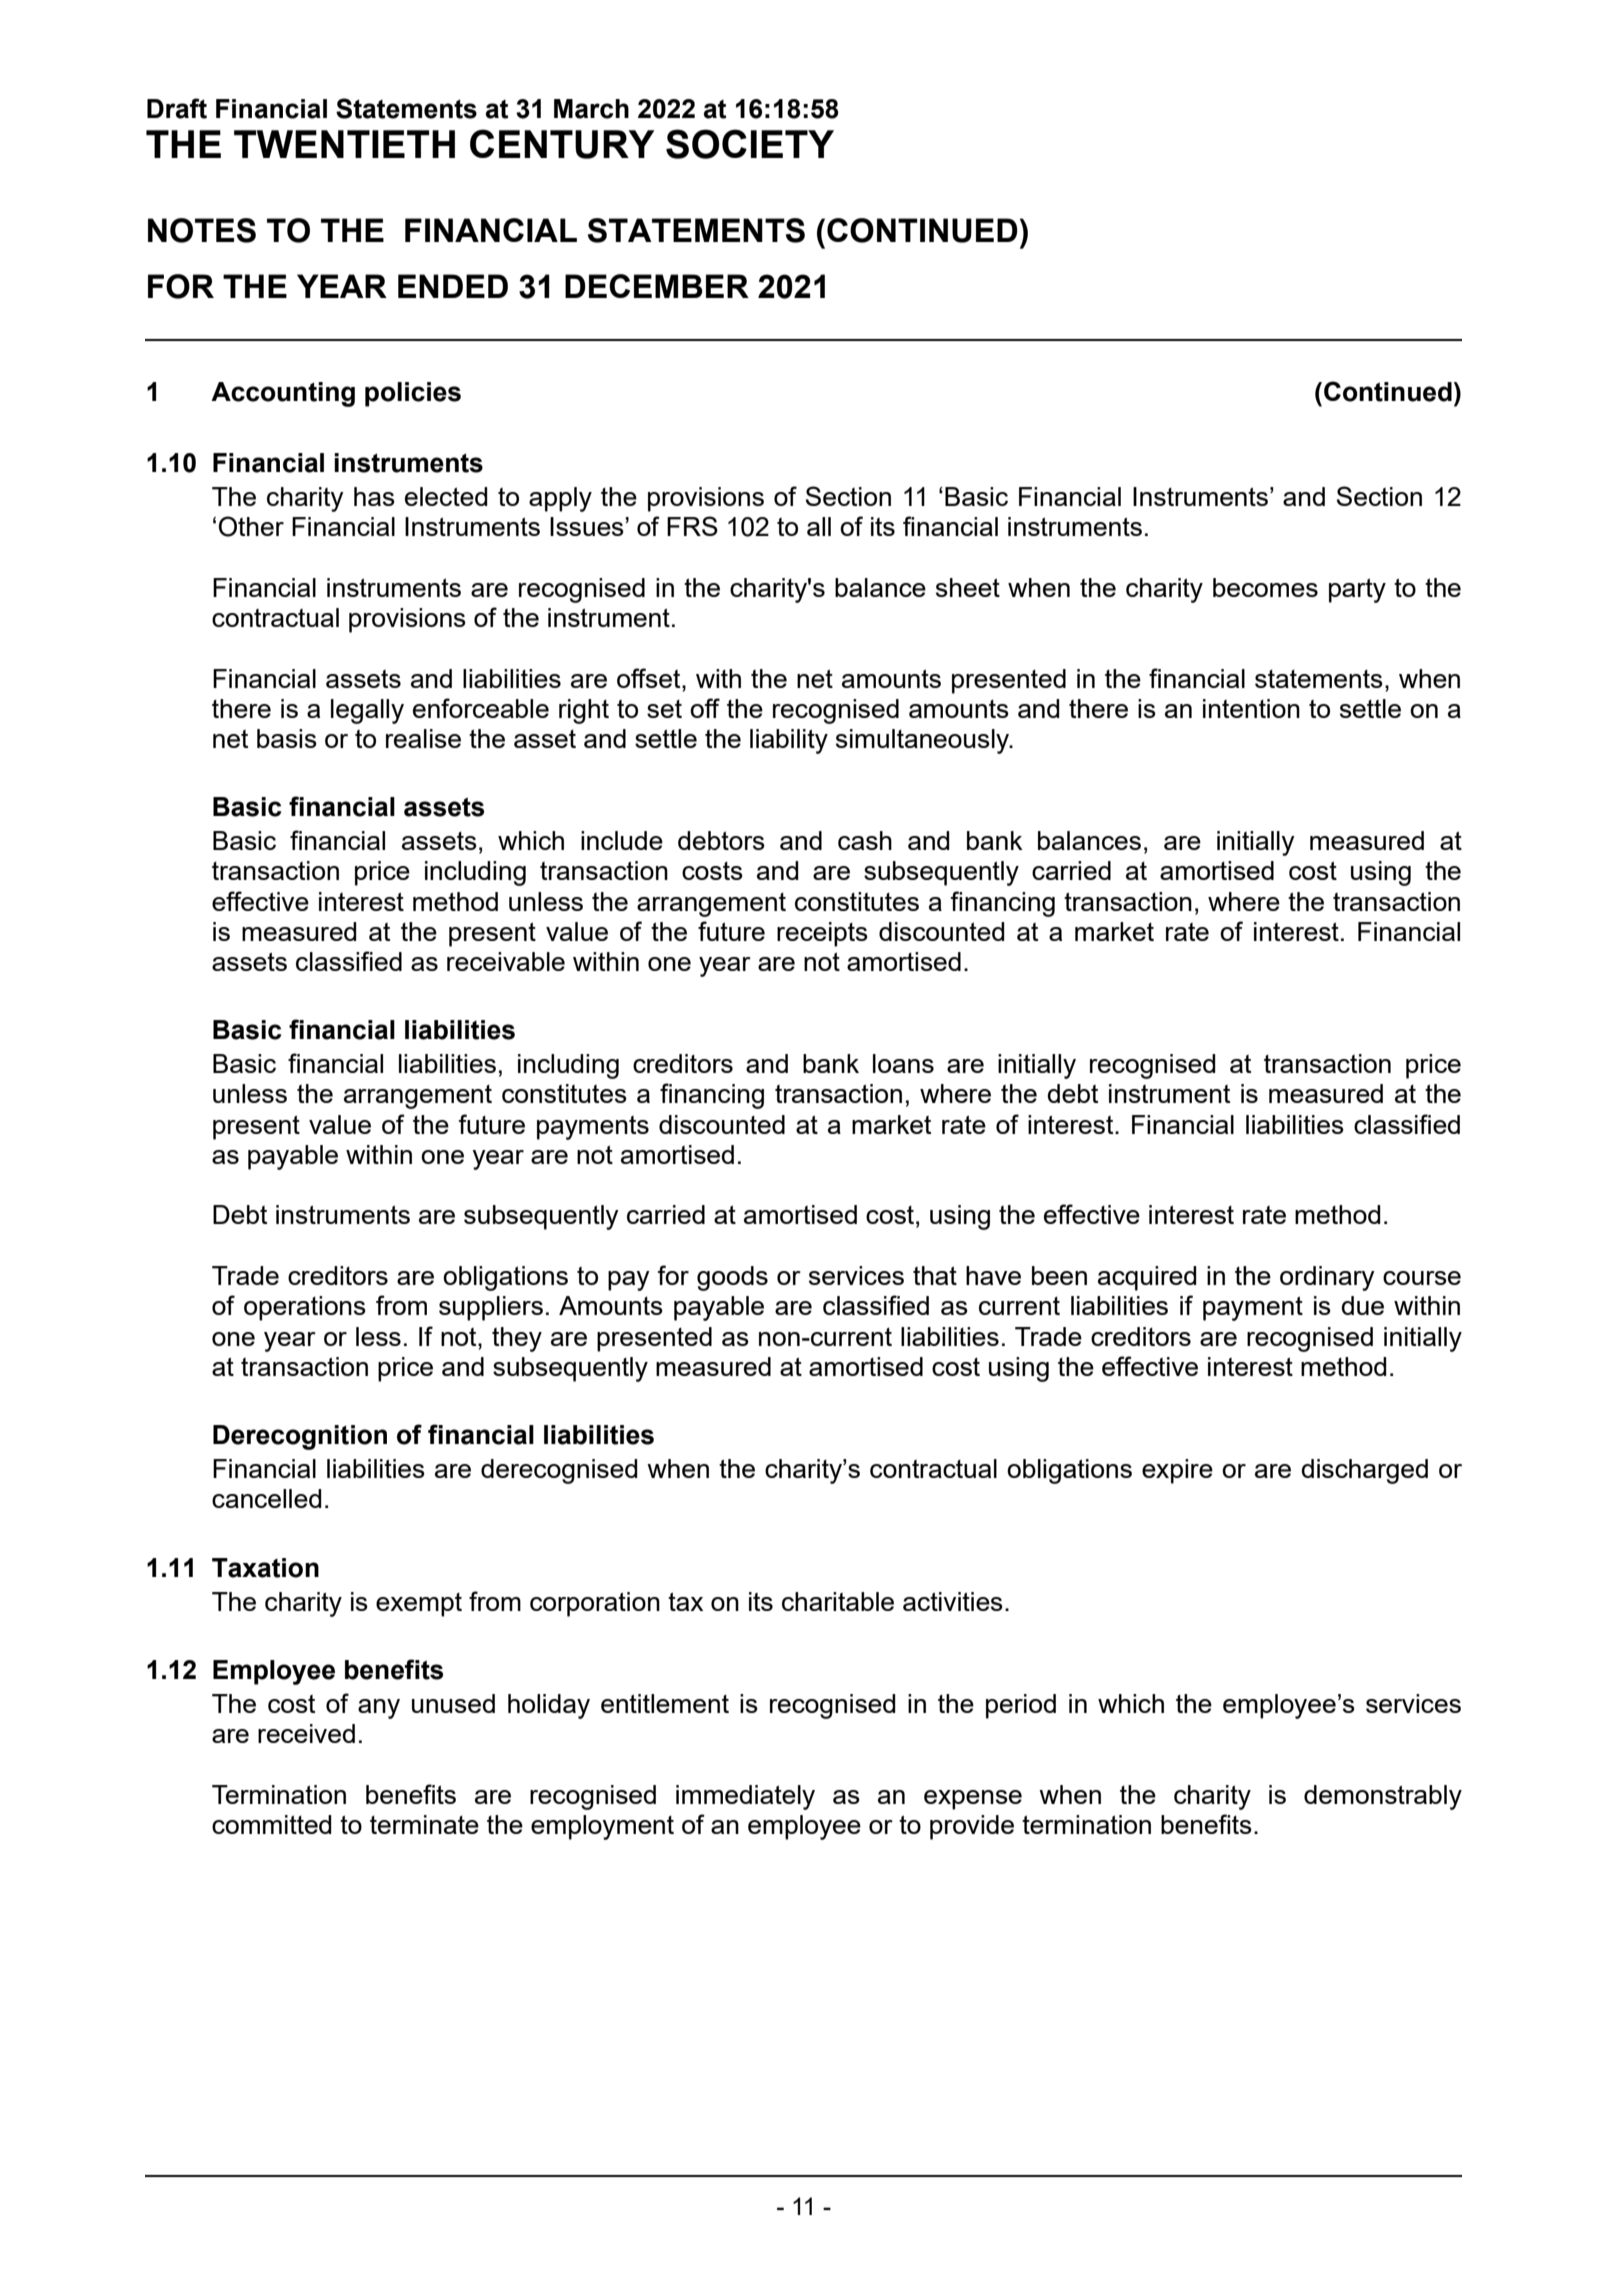  What do you see at coordinates (1327, 1278) in the document?
I see `ordinary` at bounding box center [1327, 1278].
